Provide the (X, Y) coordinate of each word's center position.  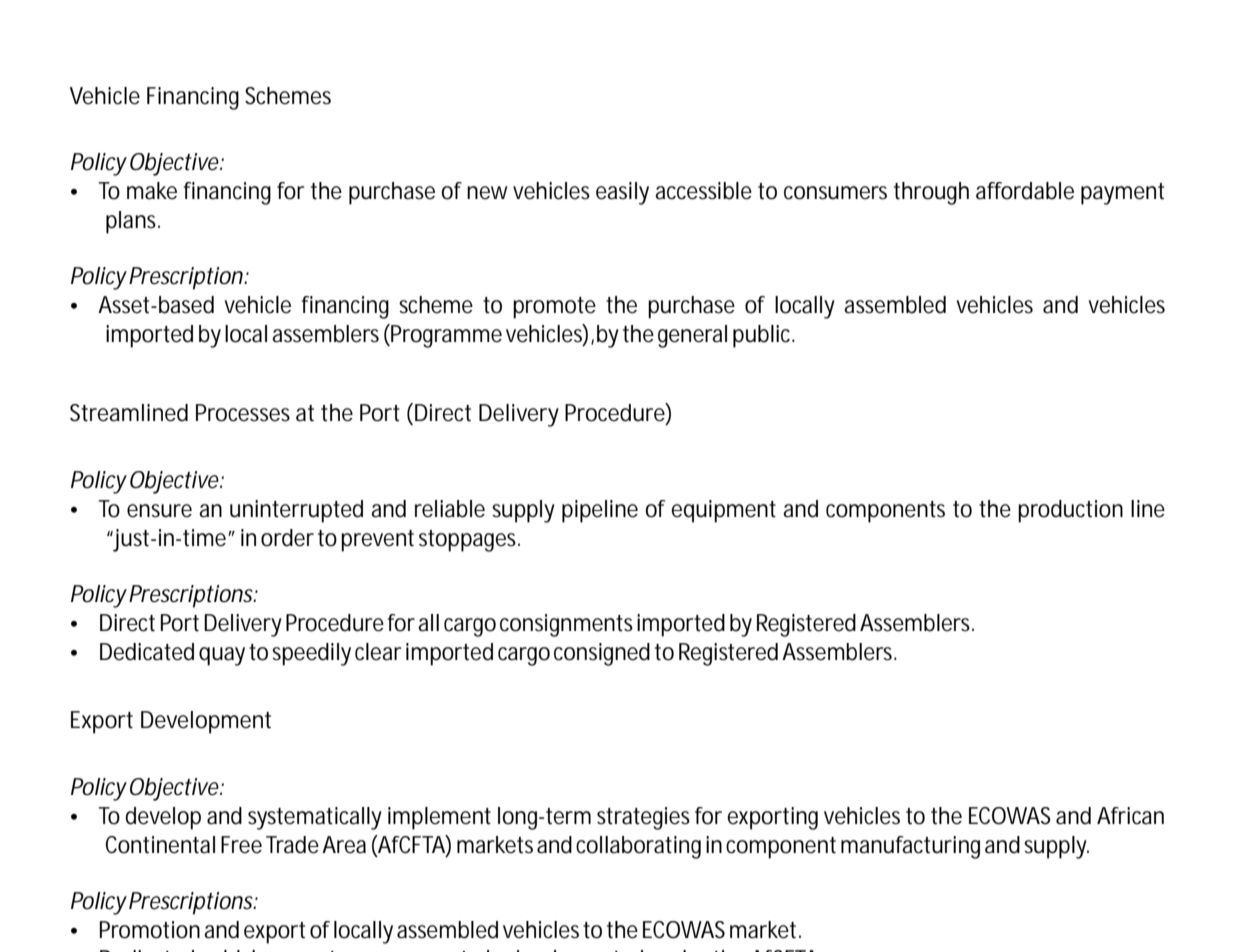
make (152, 191)
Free (241, 845)
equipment (723, 511)
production (1070, 511)
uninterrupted (296, 511)
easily (622, 193)
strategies (643, 818)
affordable (1025, 191)
